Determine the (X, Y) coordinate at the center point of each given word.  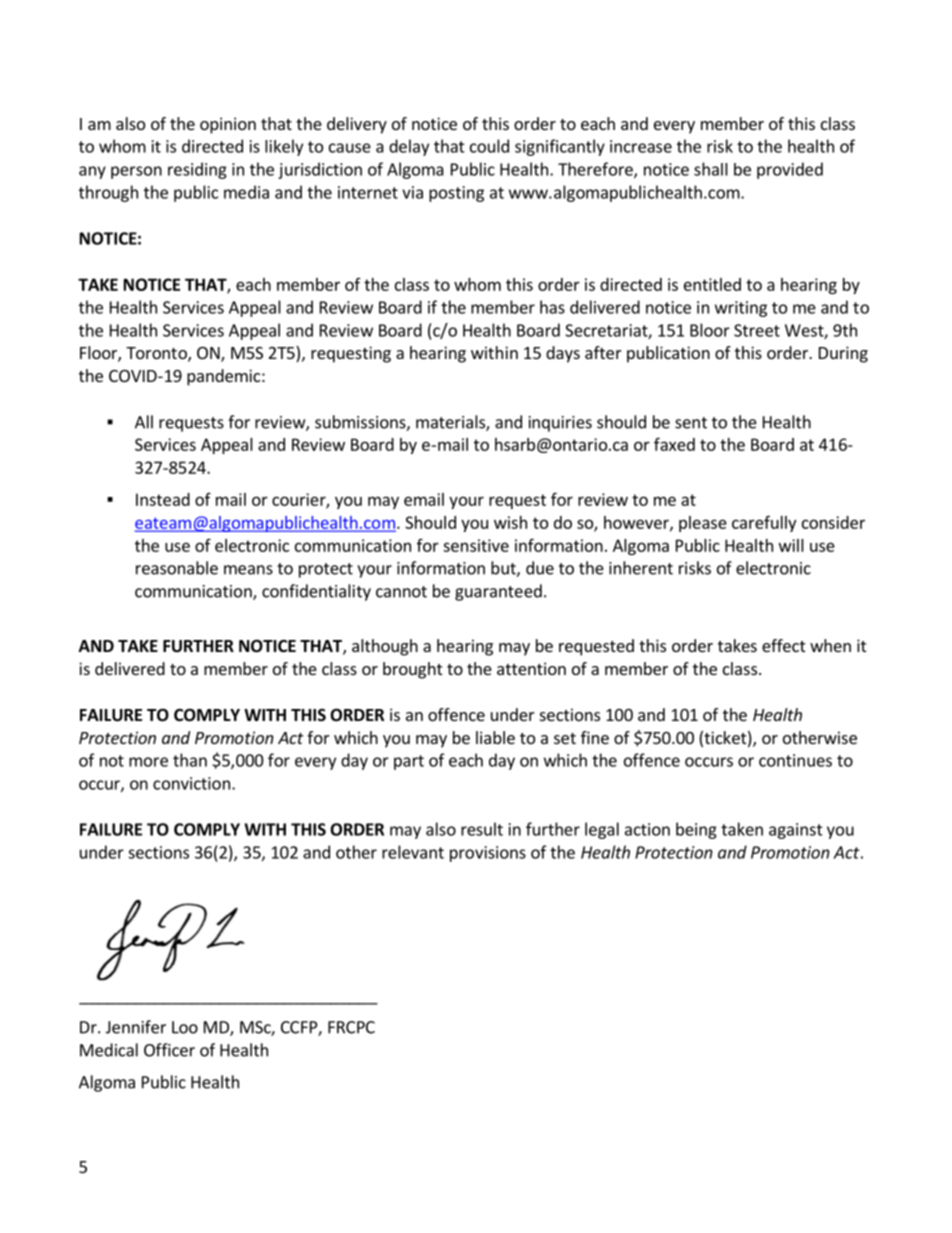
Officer (169, 1050)
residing (197, 170)
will (791, 545)
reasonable (177, 568)
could (489, 146)
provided (790, 170)
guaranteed (498, 592)
